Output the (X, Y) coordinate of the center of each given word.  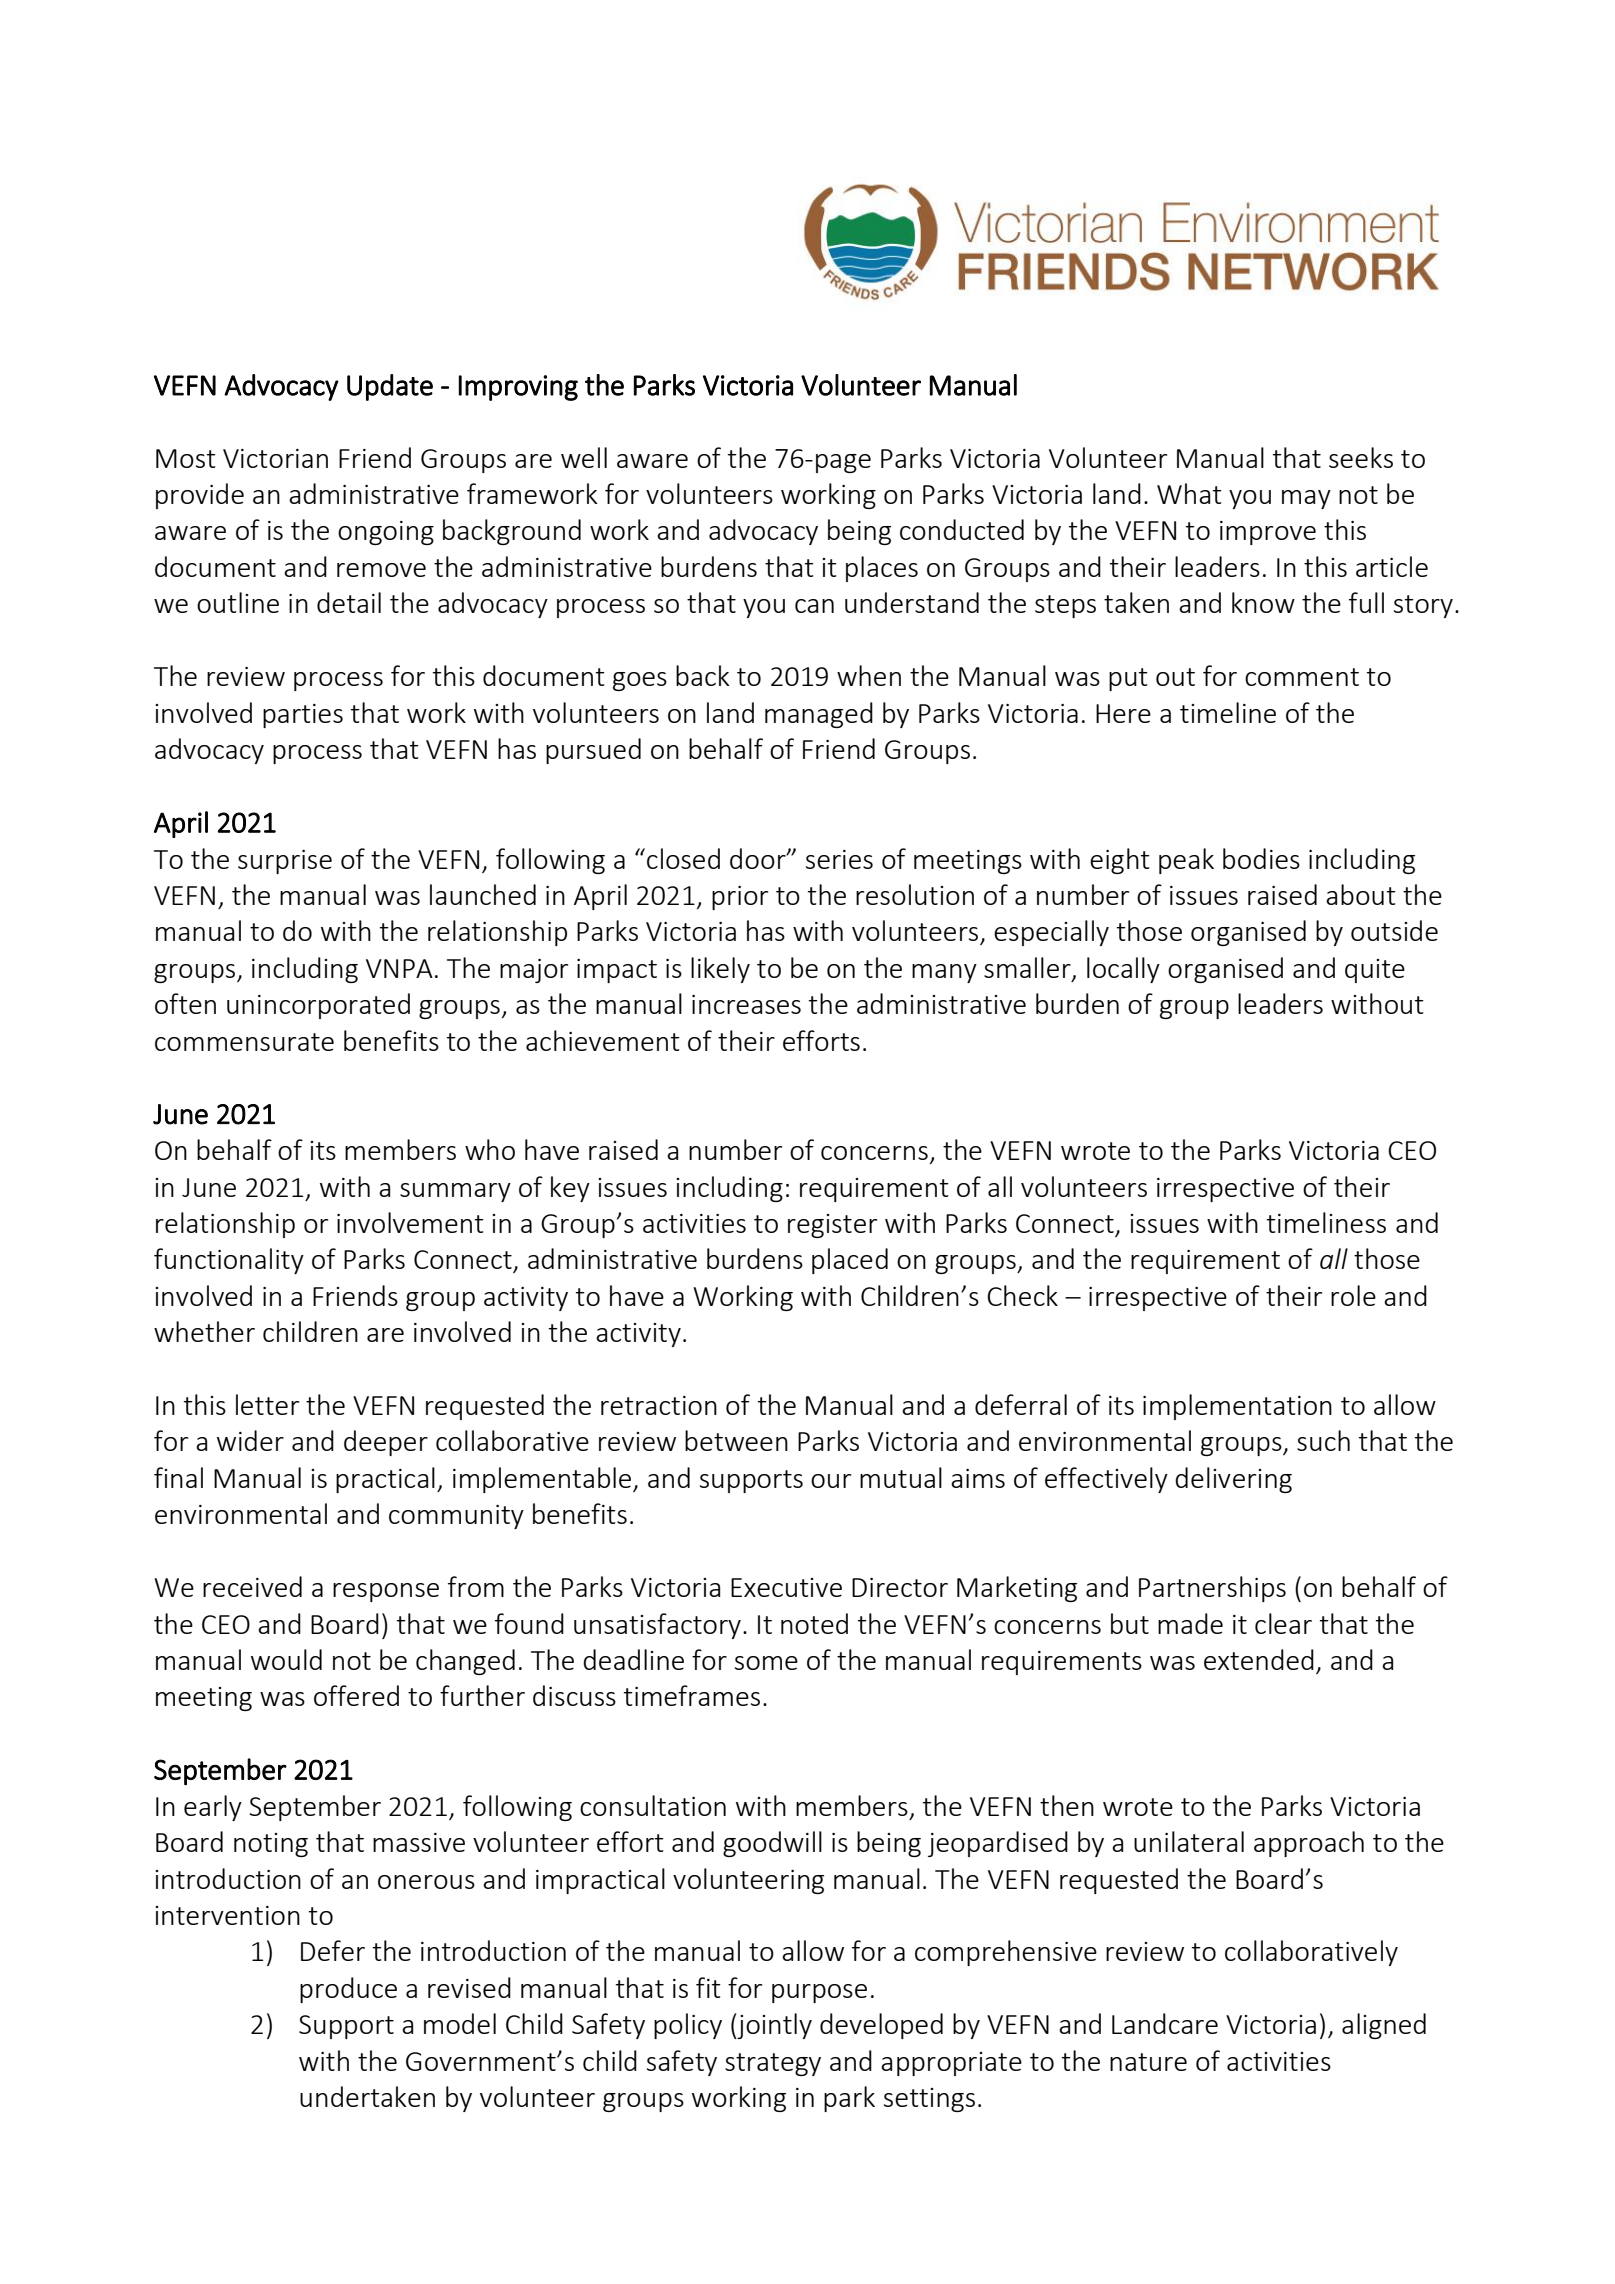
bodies (1261, 858)
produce (348, 1990)
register (832, 1226)
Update (390, 387)
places (882, 569)
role (1353, 1295)
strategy (773, 2064)
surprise (285, 862)
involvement (410, 1222)
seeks (1361, 457)
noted (814, 1623)
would (286, 1659)
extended (1259, 1659)
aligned (1384, 2026)
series (839, 859)
